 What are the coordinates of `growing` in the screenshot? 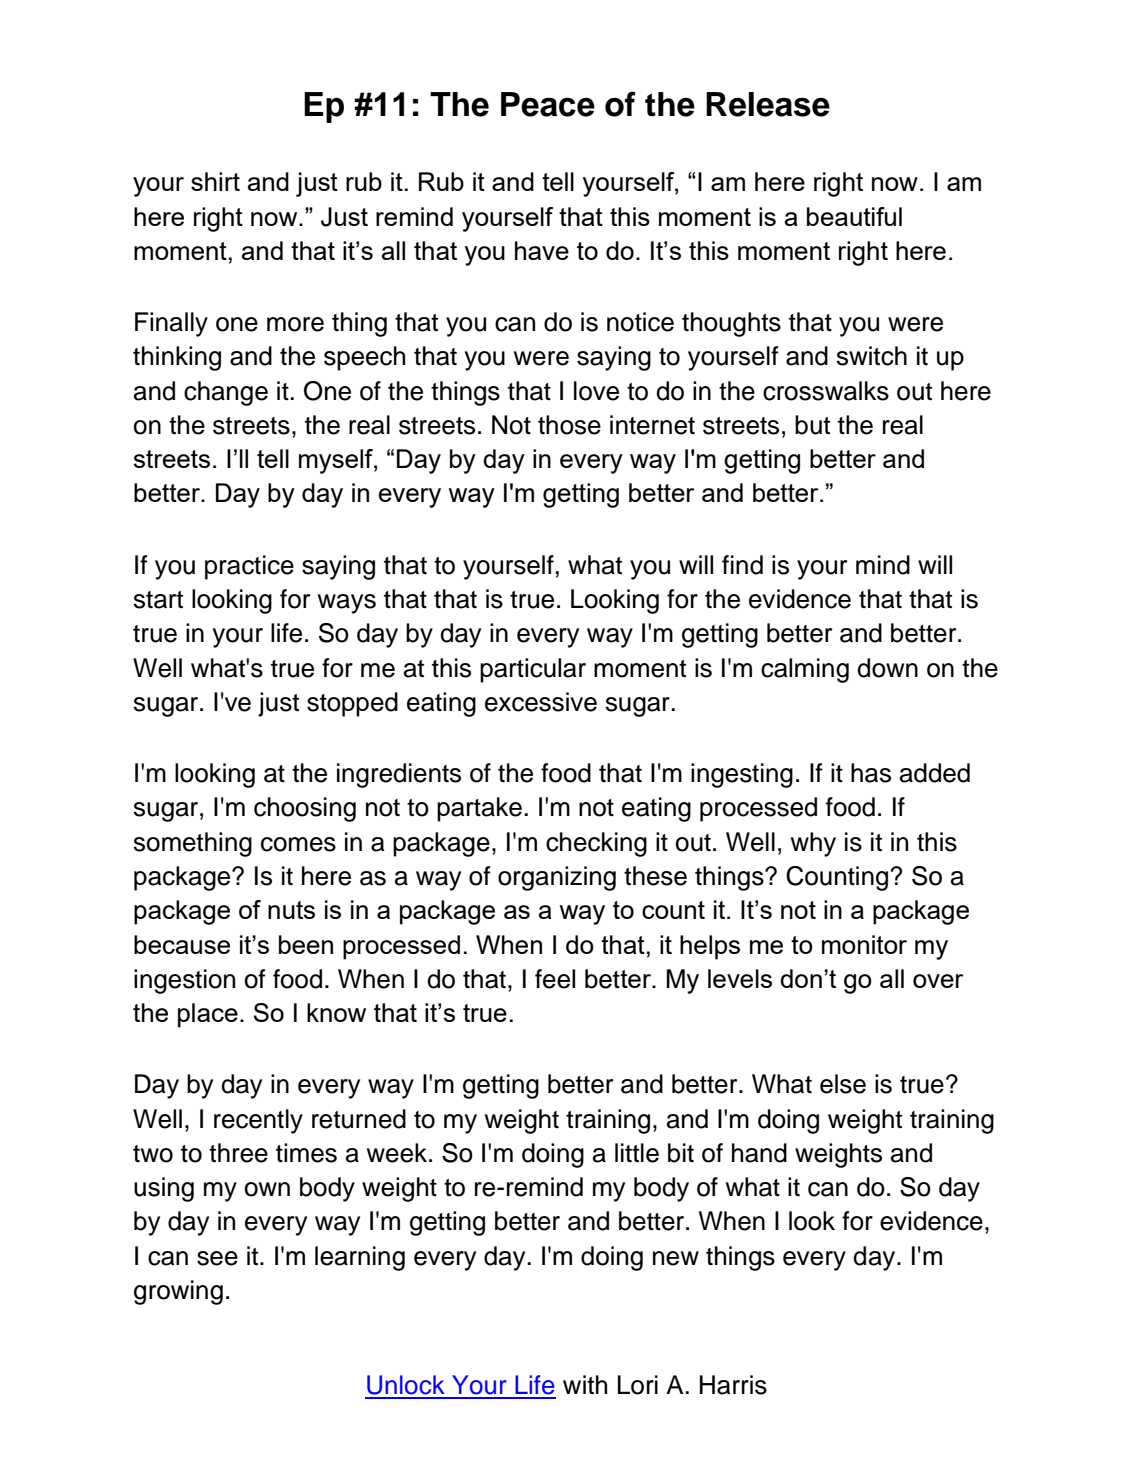 It's located at (178, 1292).
